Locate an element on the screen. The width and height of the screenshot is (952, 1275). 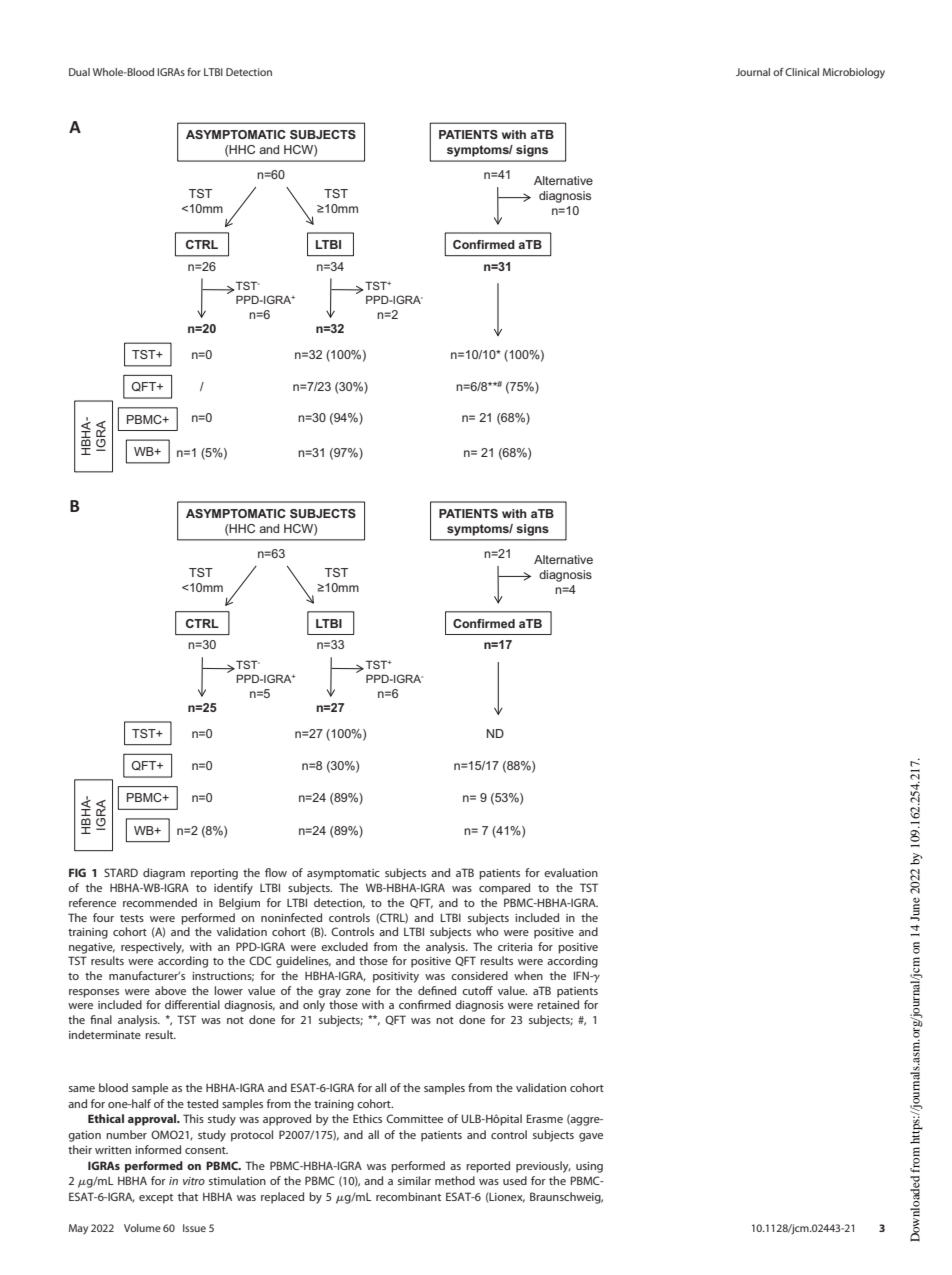
that is located at coordinates (188, 1196).
